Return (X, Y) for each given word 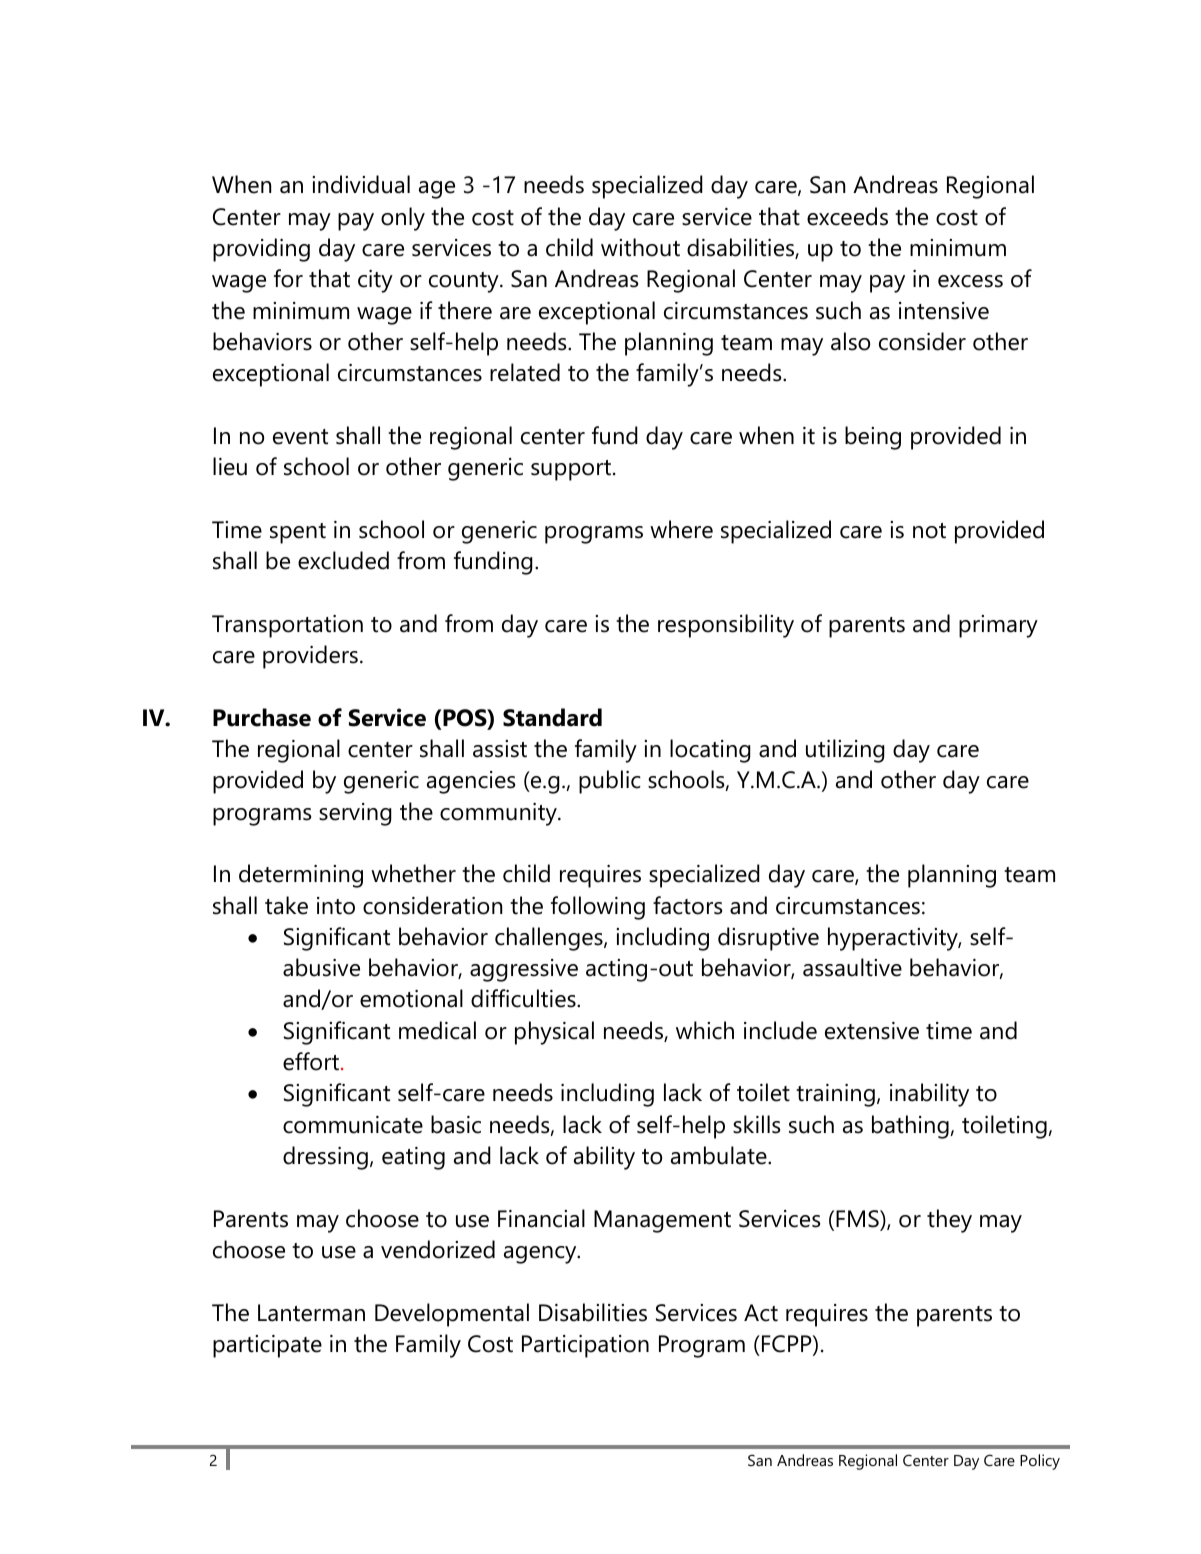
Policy (1040, 1462)
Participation (585, 1346)
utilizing (845, 751)
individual (361, 184)
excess (970, 281)
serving (355, 814)
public (610, 782)
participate (267, 1346)
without (640, 247)
